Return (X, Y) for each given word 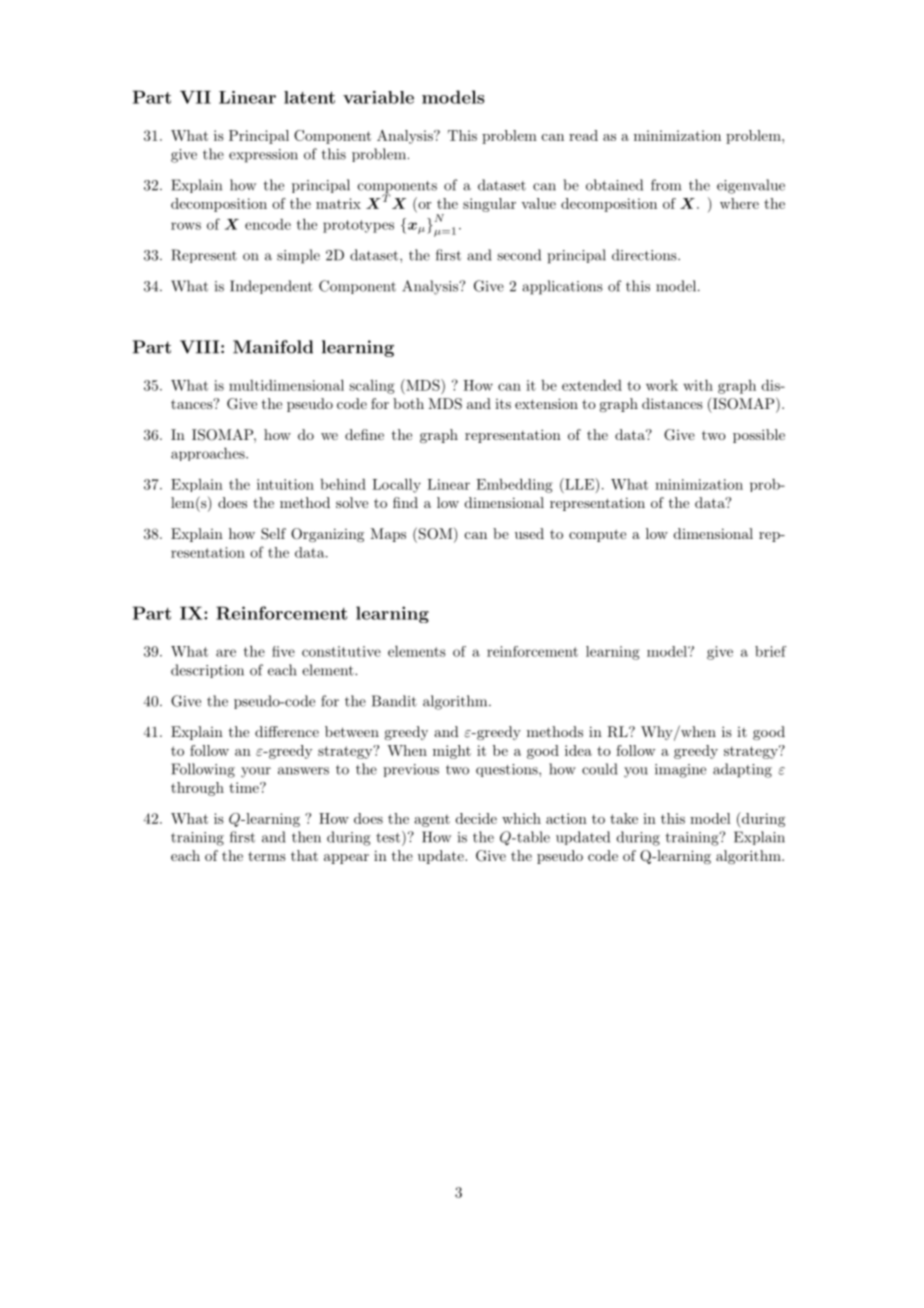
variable (378, 97)
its (503, 404)
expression (263, 156)
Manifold (273, 347)
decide (476, 818)
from (666, 185)
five (283, 651)
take (624, 818)
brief (770, 651)
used (529, 533)
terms (267, 856)
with (698, 385)
